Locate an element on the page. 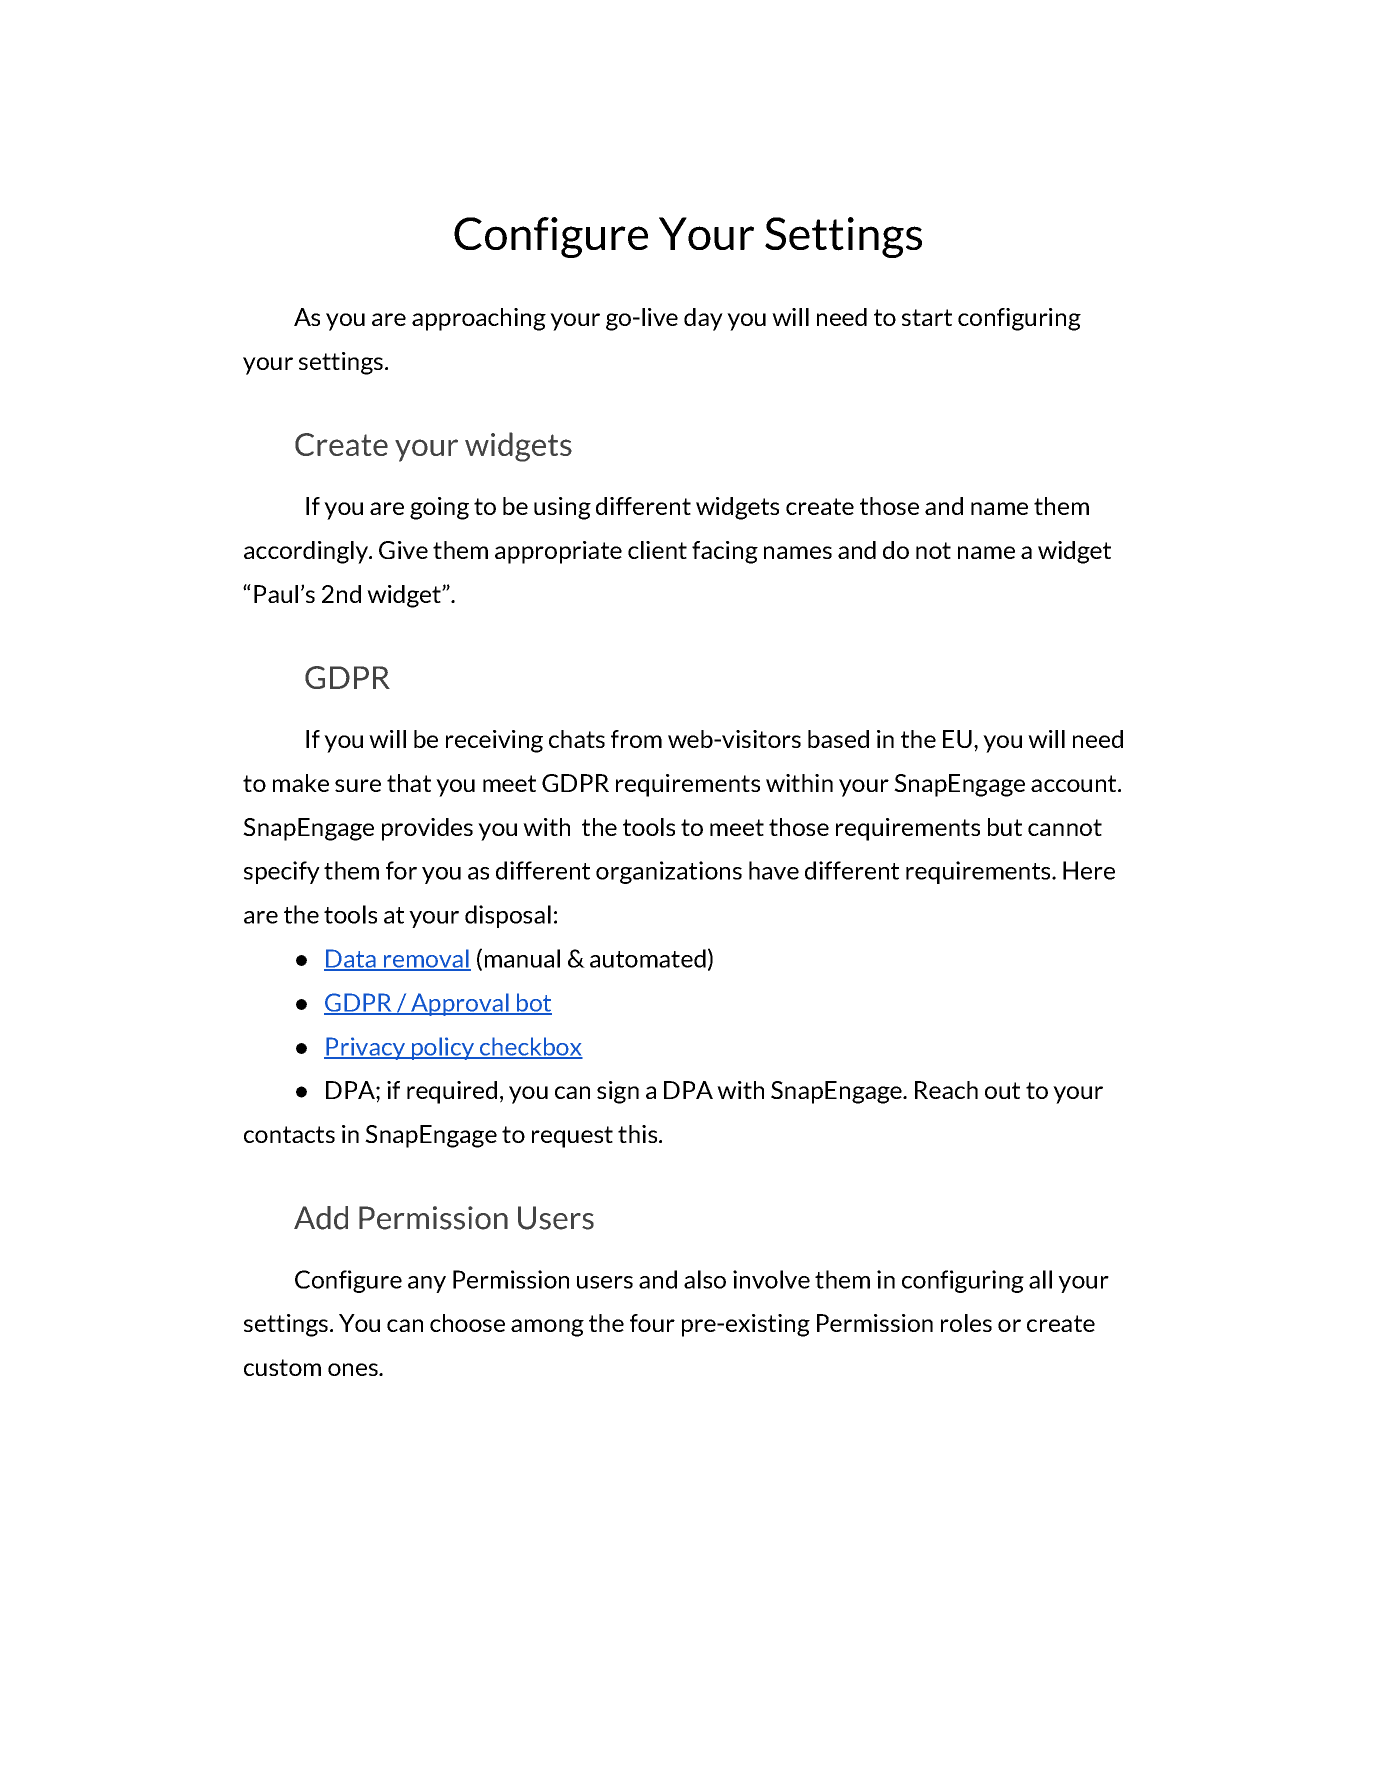 This page has width=1378, height=1783. this is located at coordinates (639, 1134).
